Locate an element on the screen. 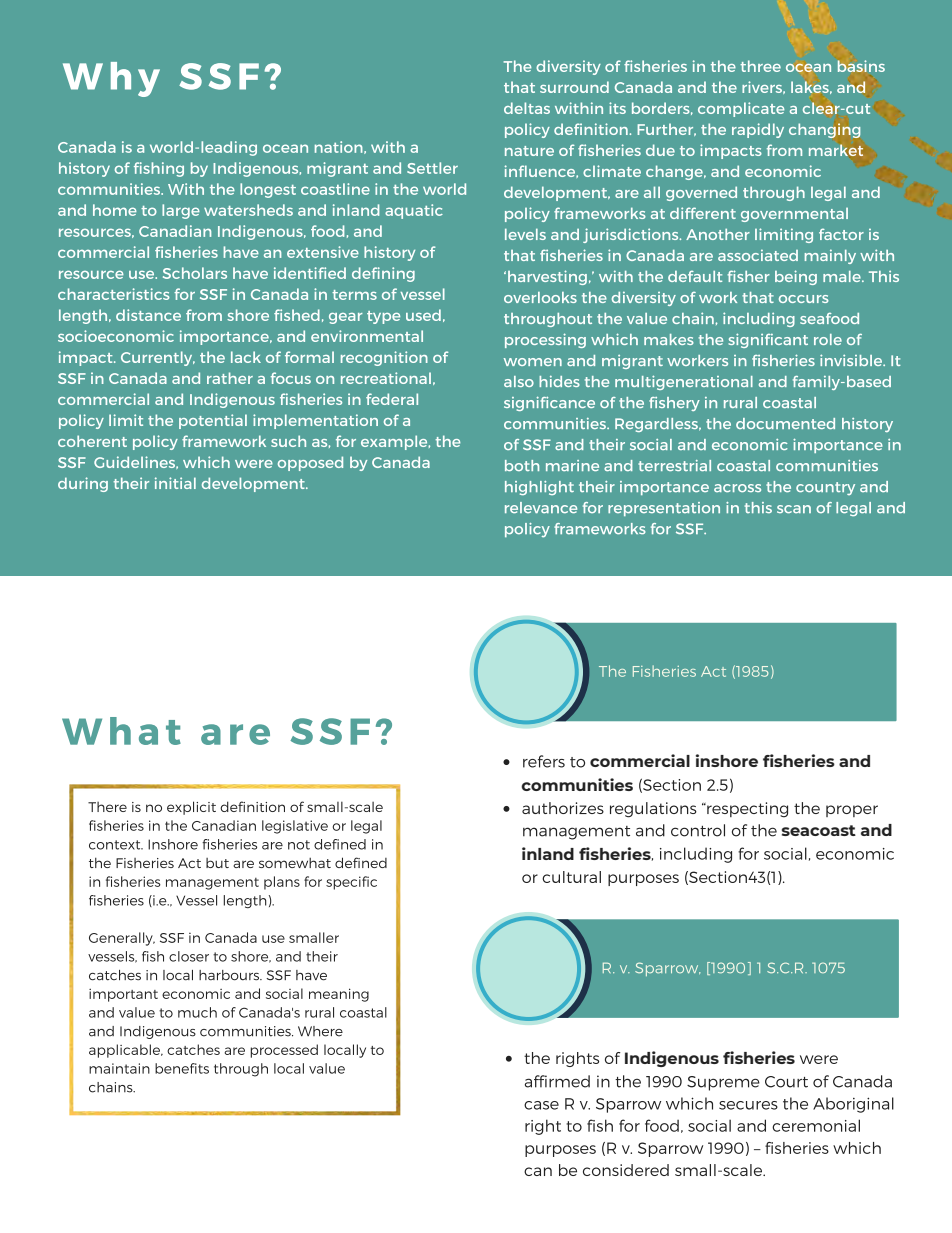 Image resolution: width=952 pixels, height=1233 pixels. control is located at coordinates (698, 830).
